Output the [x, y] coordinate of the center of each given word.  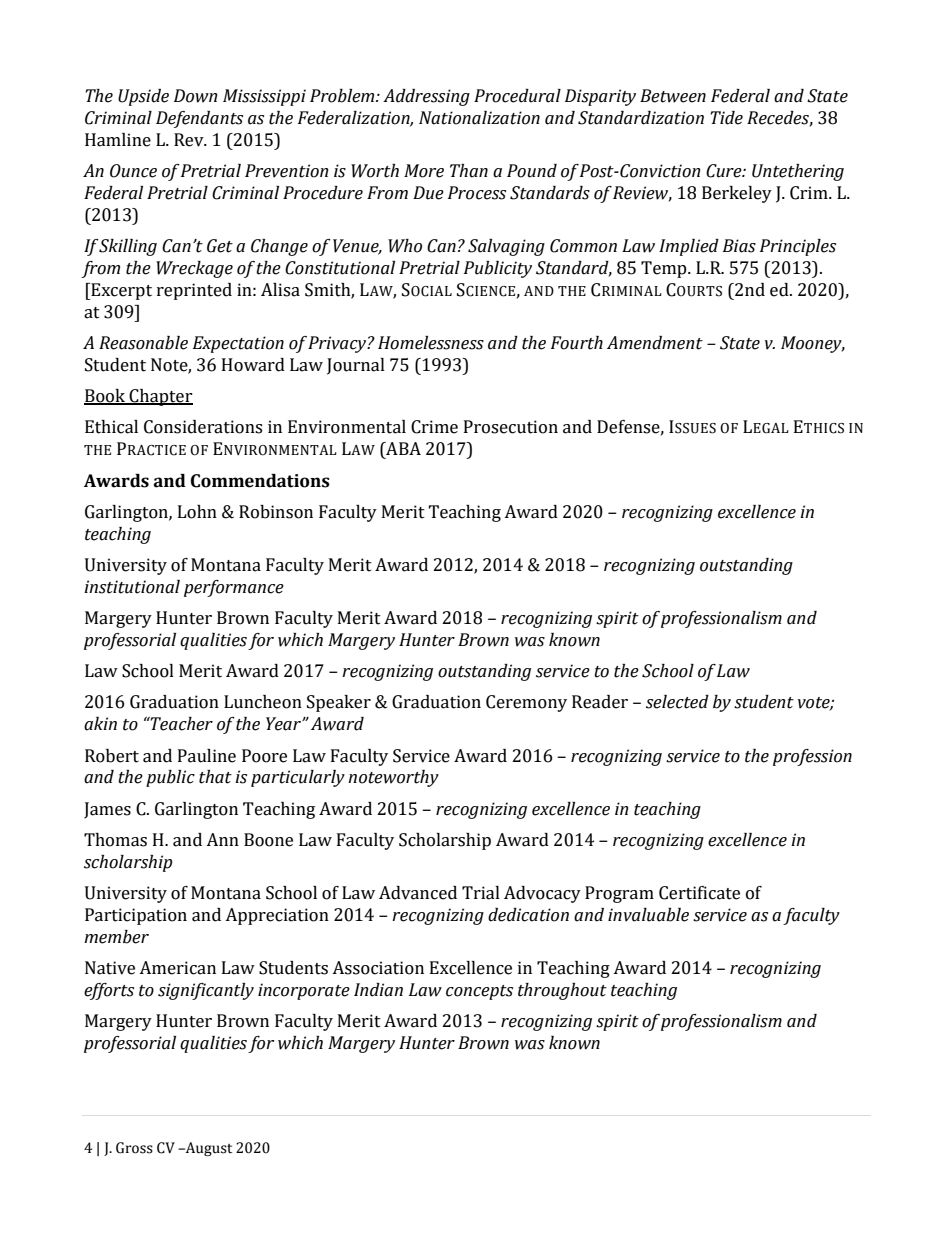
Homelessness [431, 343]
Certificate [699, 893]
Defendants [199, 119]
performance [234, 588]
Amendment [655, 343]
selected [677, 702]
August [208, 1149]
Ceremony [526, 703]
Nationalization [479, 118]
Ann [222, 839]
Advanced [418, 893]
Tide [726, 118]
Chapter [160, 397]
